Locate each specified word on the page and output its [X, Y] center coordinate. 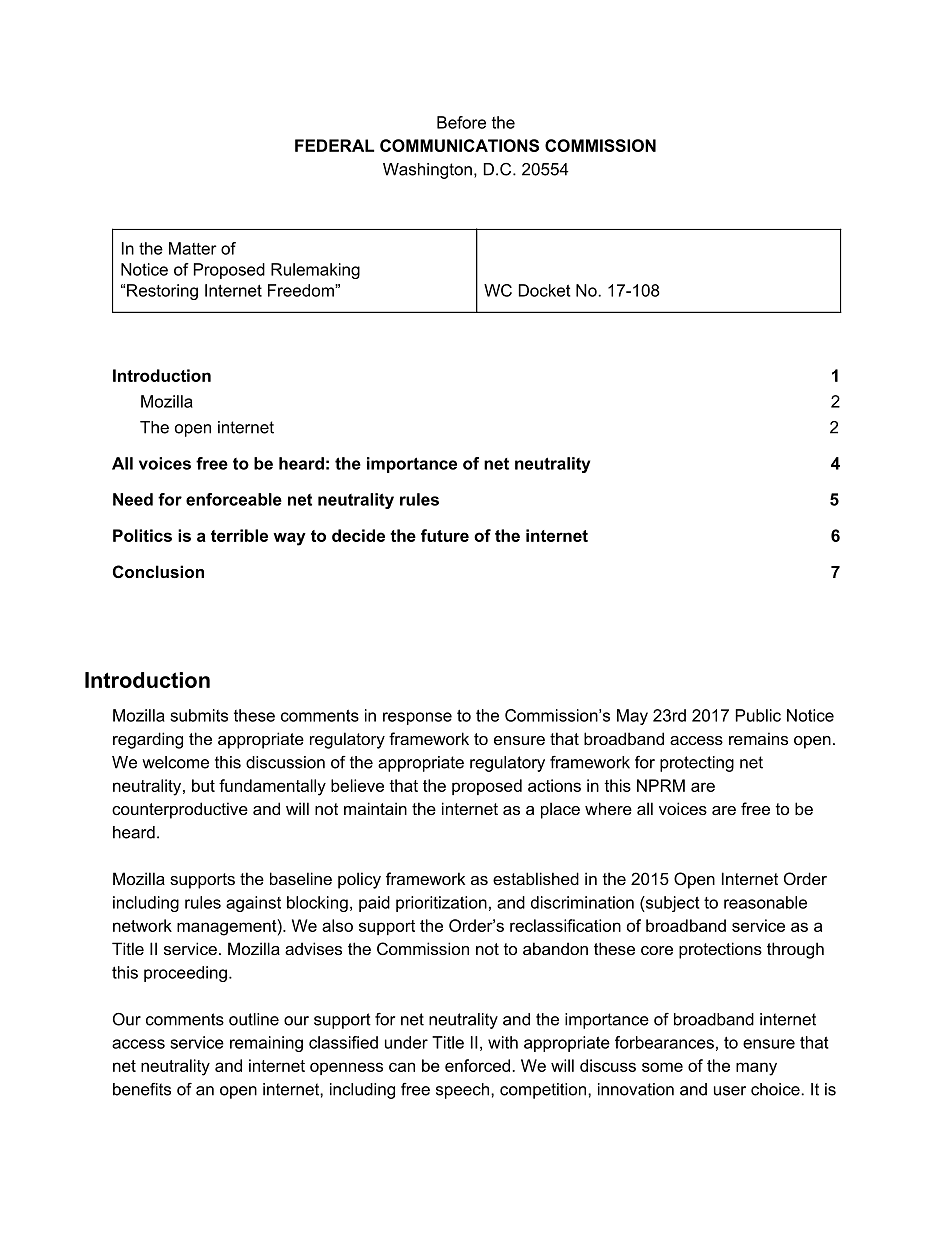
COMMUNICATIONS [459, 145]
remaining [266, 1044]
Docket [544, 290]
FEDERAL [334, 145]
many [756, 1069]
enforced [477, 1065]
